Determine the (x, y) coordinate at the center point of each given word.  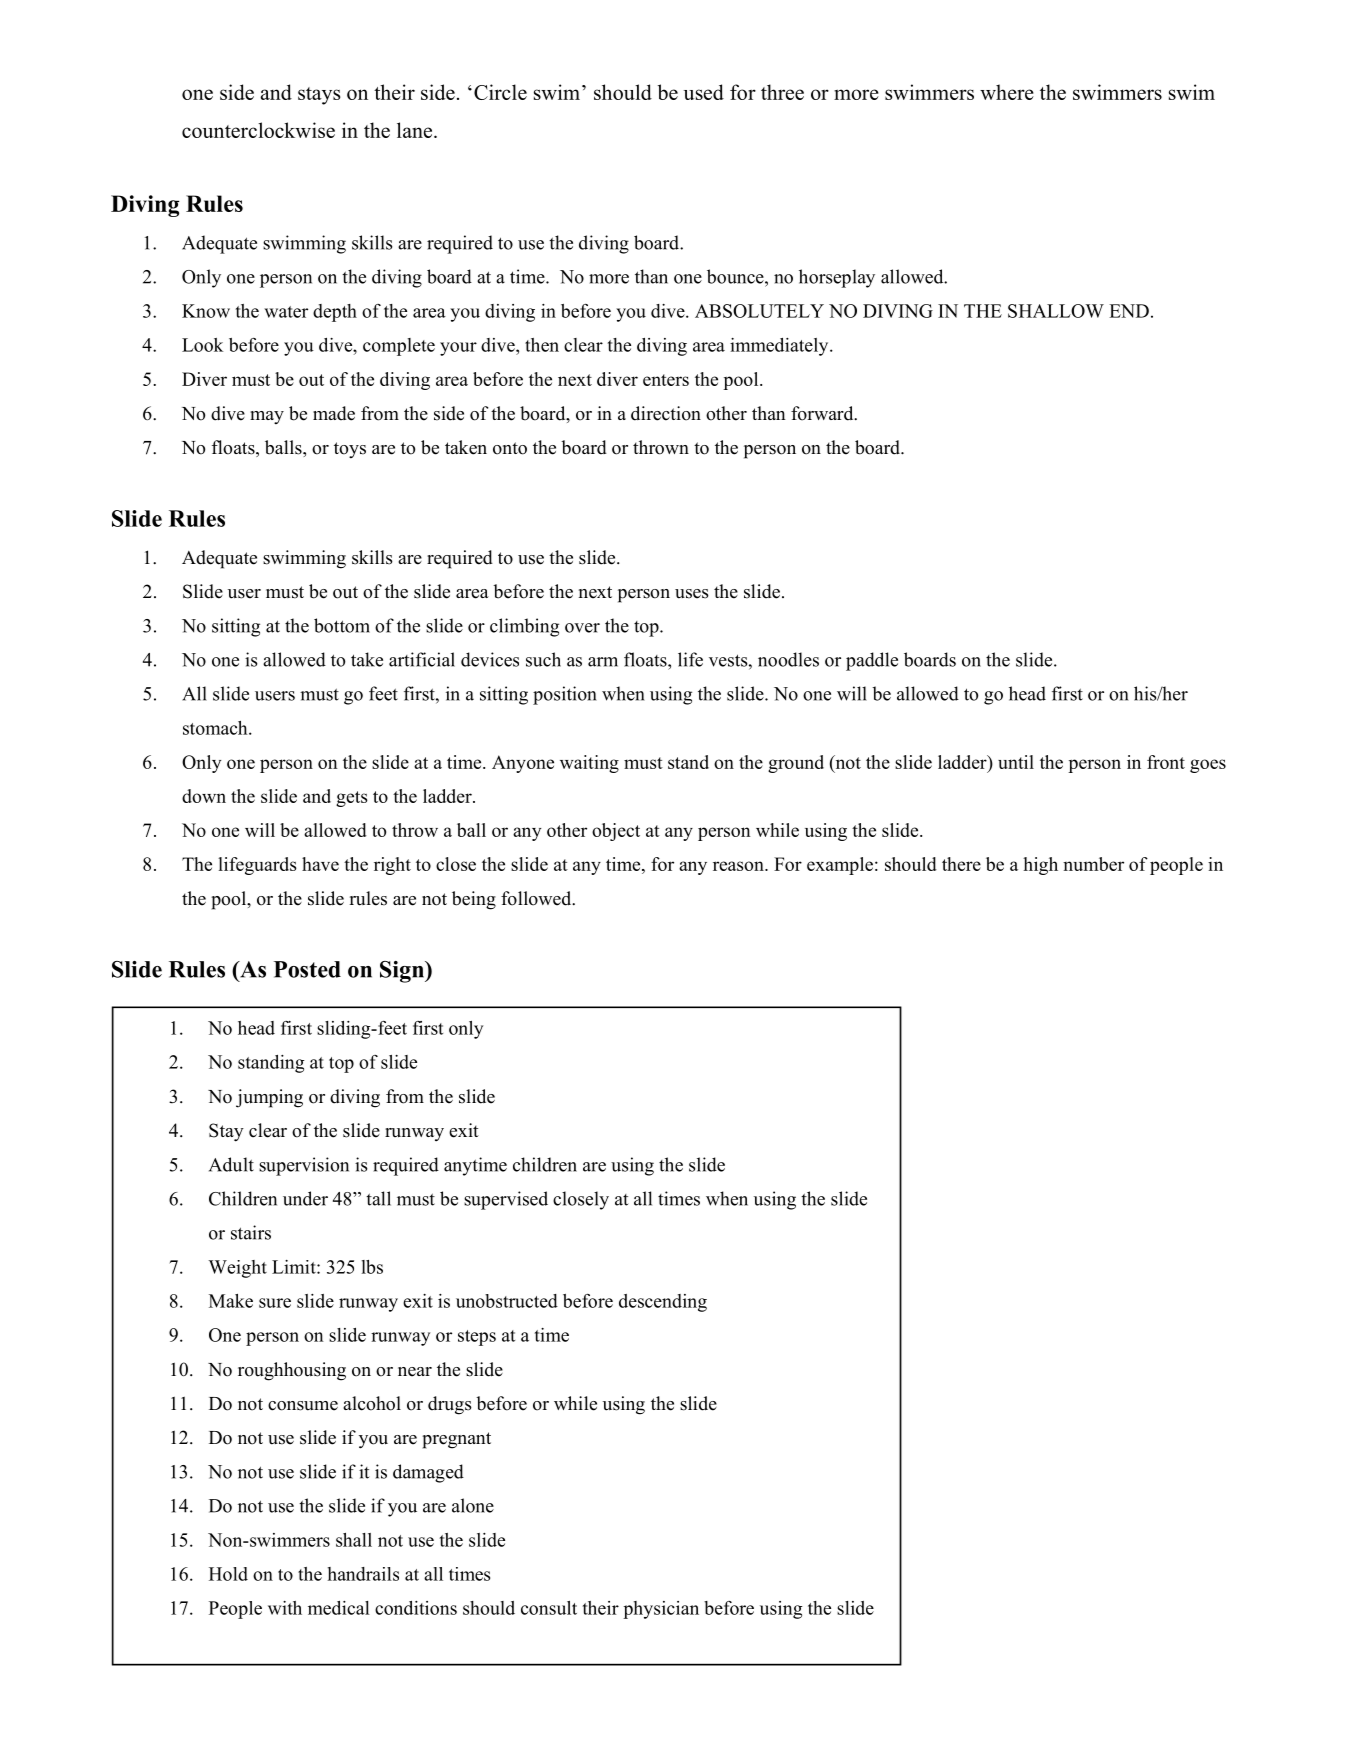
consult (549, 1608)
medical (339, 1608)
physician (661, 1610)
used (704, 92)
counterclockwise (258, 130)
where (1007, 92)
